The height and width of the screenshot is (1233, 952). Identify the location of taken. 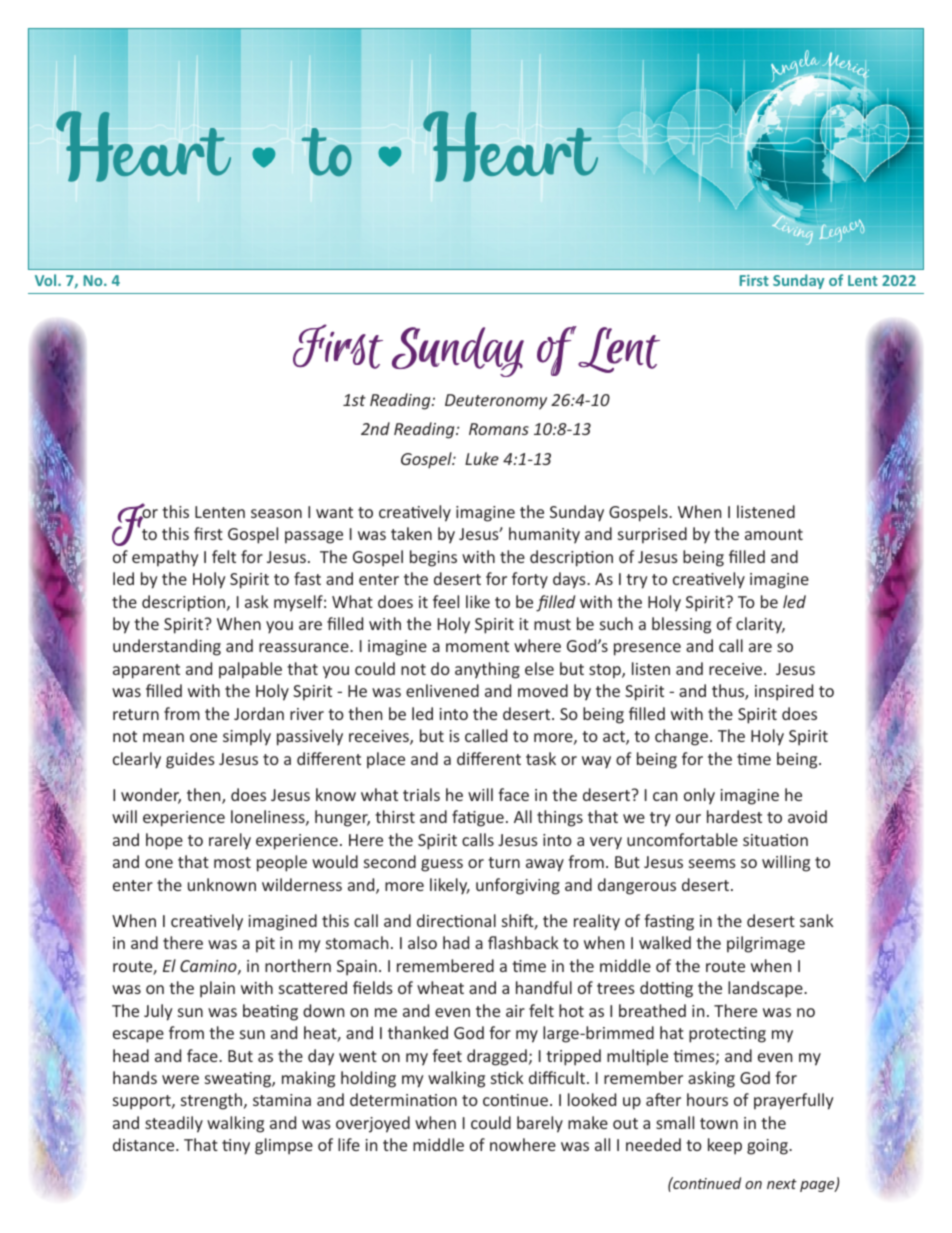
(411, 533).
